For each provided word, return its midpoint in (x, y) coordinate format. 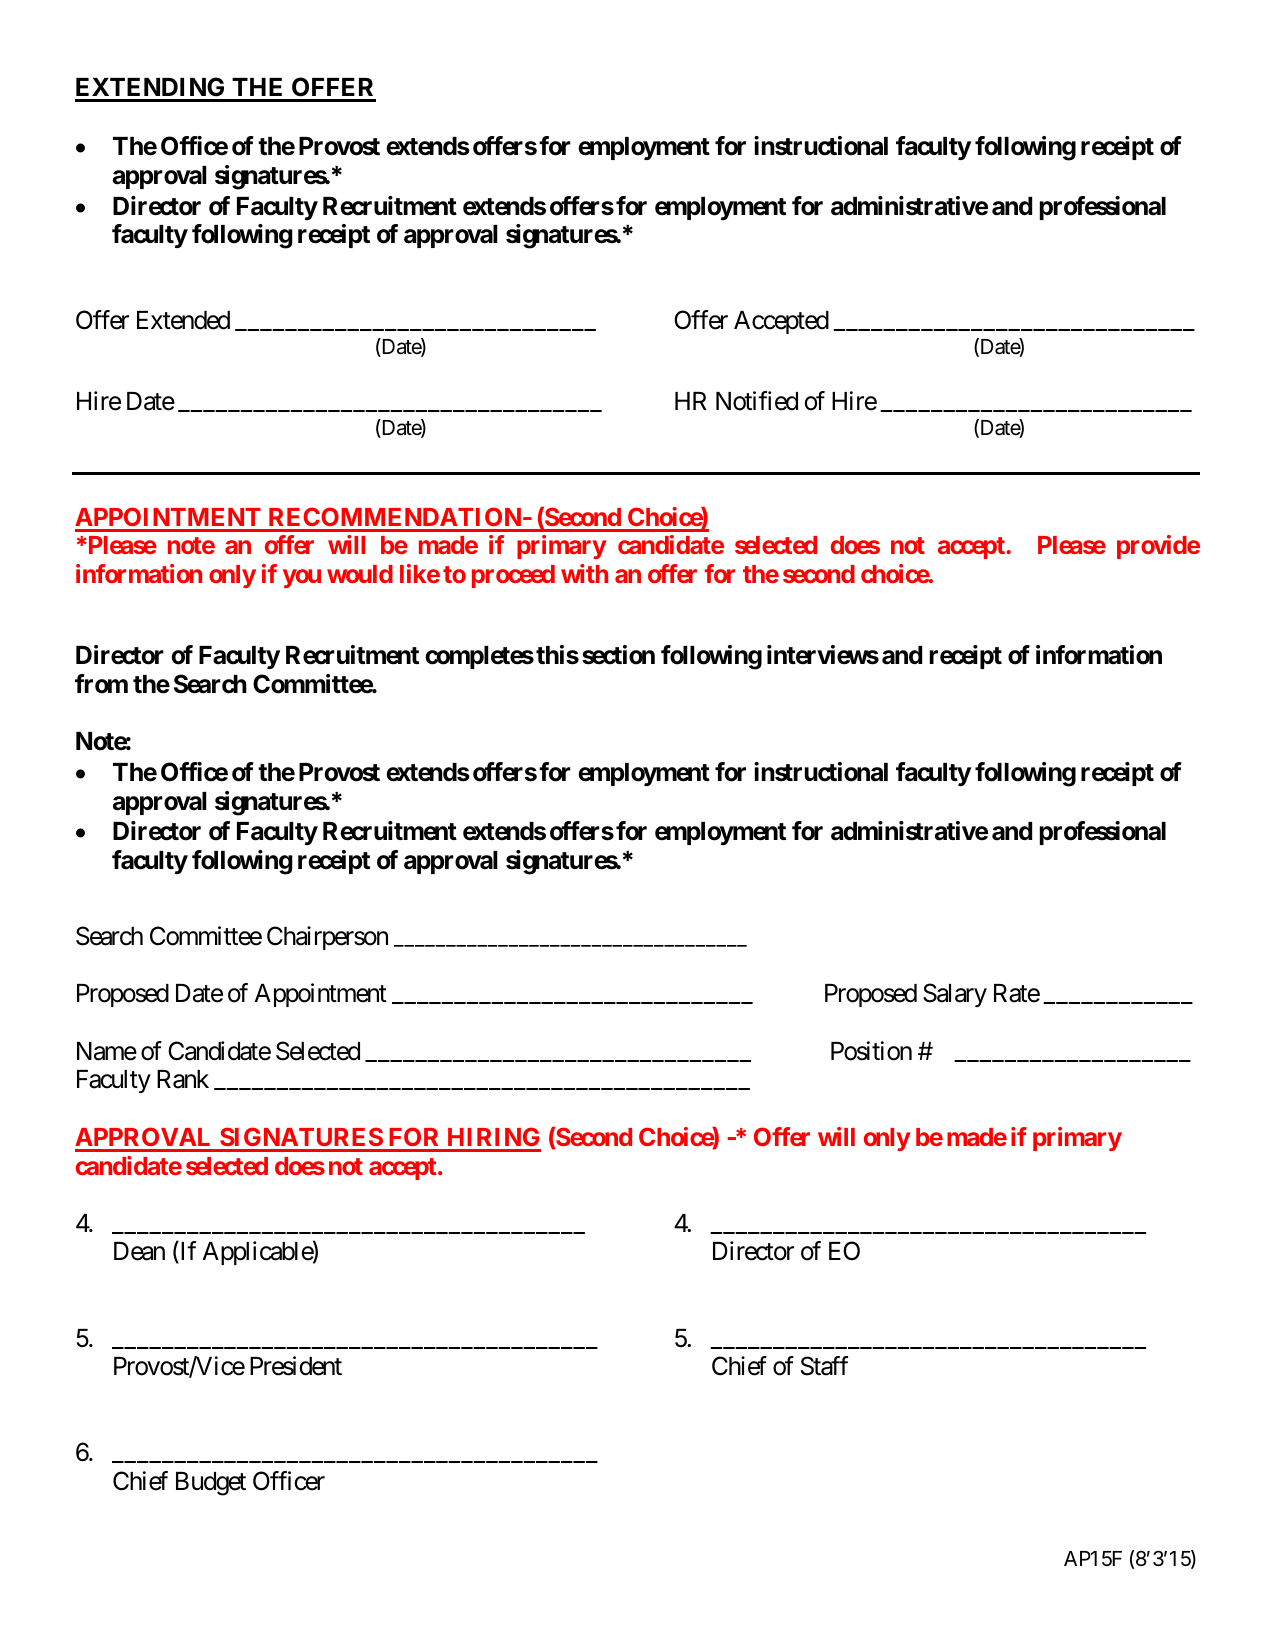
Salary (955, 995)
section (618, 655)
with (584, 573)
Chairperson (327, 938)
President (296, 1366)
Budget (211, 1484)
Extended (183, 320)
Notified (757, 401)
